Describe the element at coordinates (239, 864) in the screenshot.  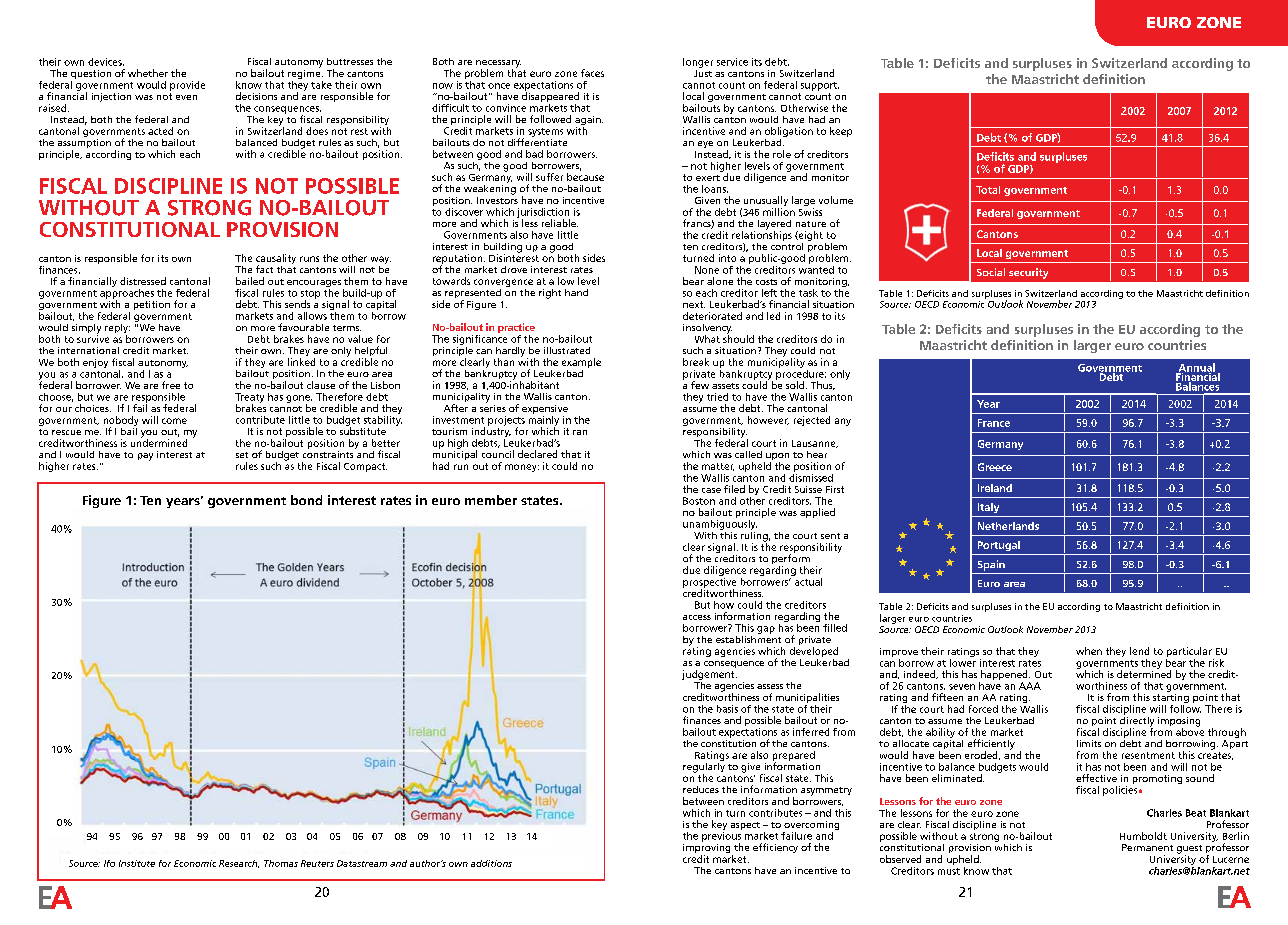
I see `Research` at that location.
